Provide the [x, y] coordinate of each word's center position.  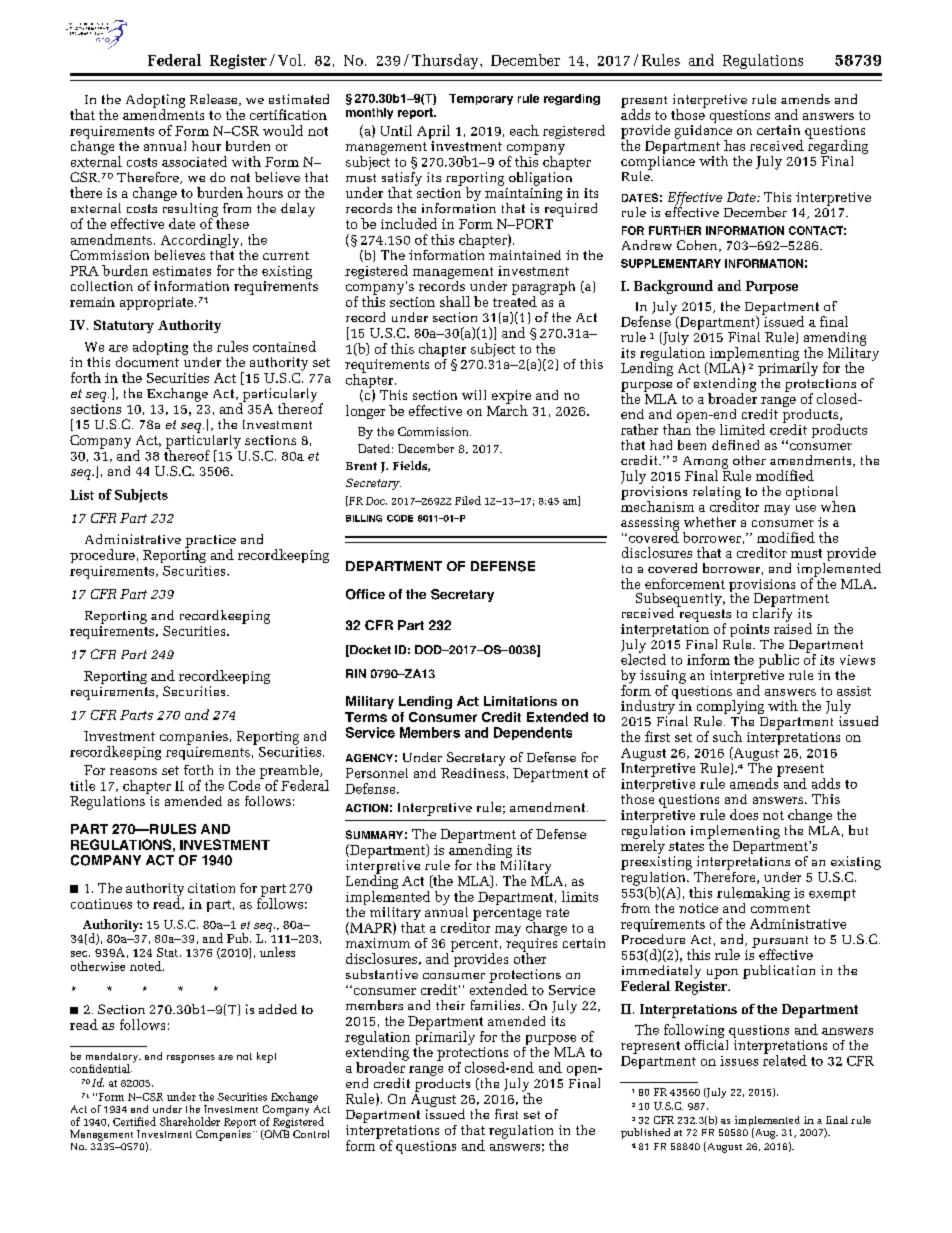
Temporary [481, 99]
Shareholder [190, 1121]
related [785, 1059]
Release [215, 100]
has [734, 145]
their [450, 1005]
